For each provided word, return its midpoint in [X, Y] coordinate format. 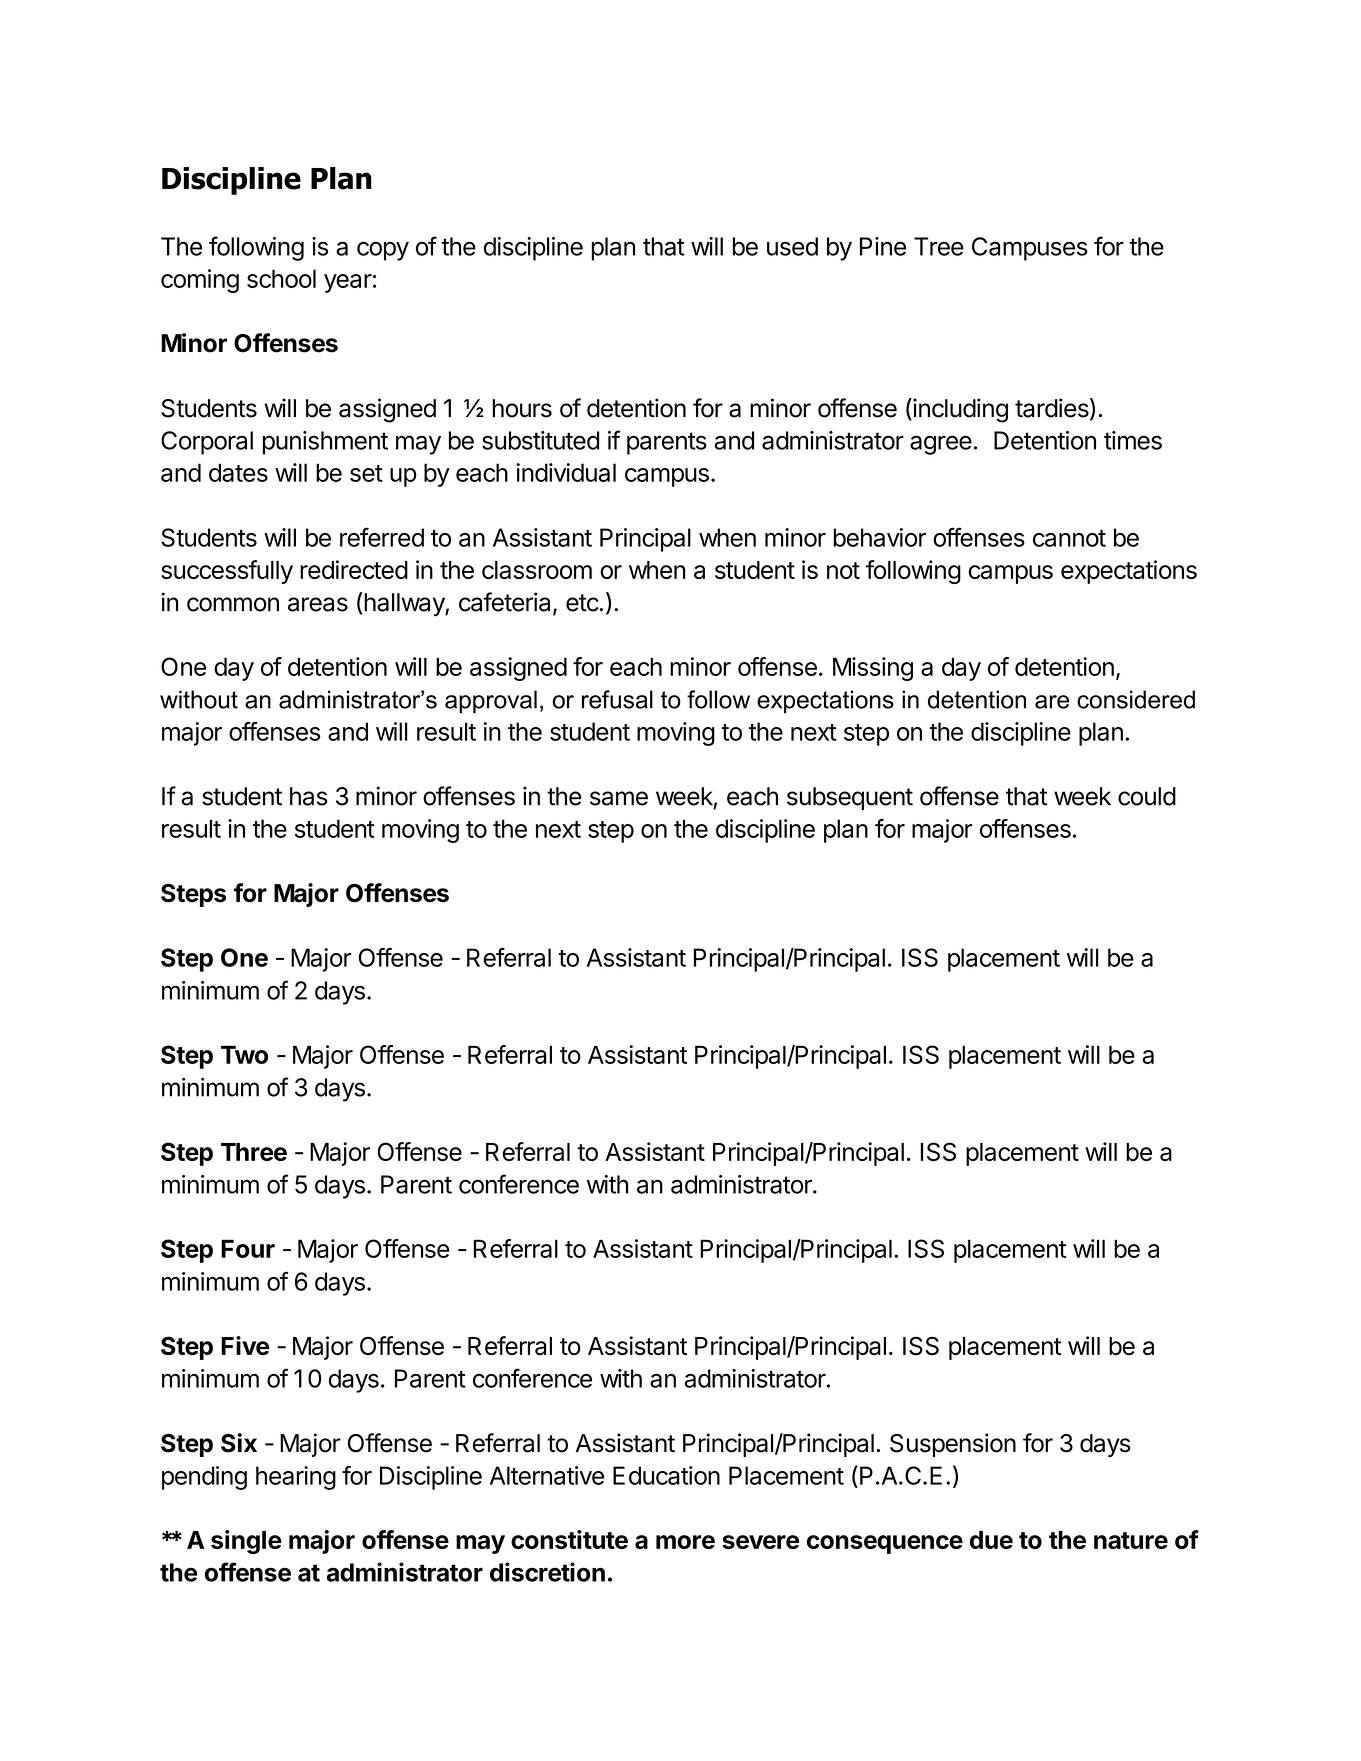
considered [1136, 699]
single [246, 1542]
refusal [617, 699]
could [1147, 796]
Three [254, 1152]
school [281, 278]
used [792, 246]
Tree [939, 246]
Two [244, 1054]
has [308, 796]
